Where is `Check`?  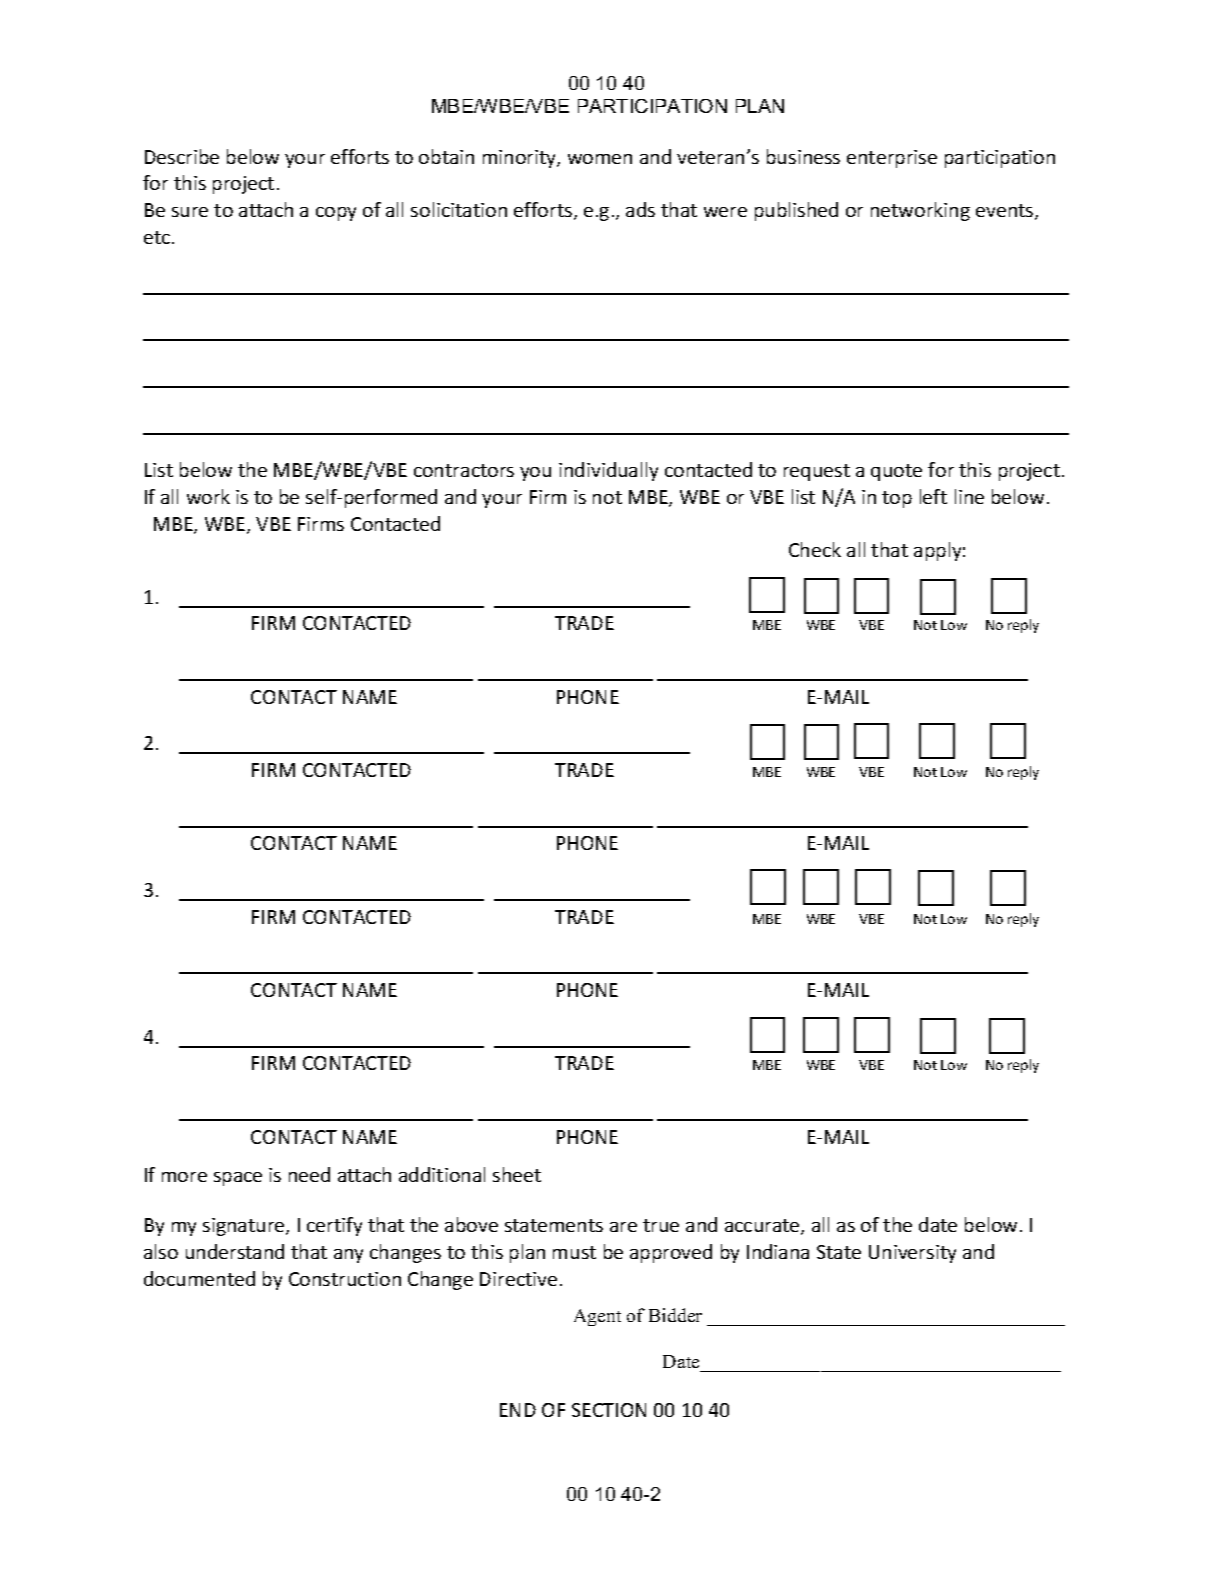 Check is located at coordinates (815, 549).
